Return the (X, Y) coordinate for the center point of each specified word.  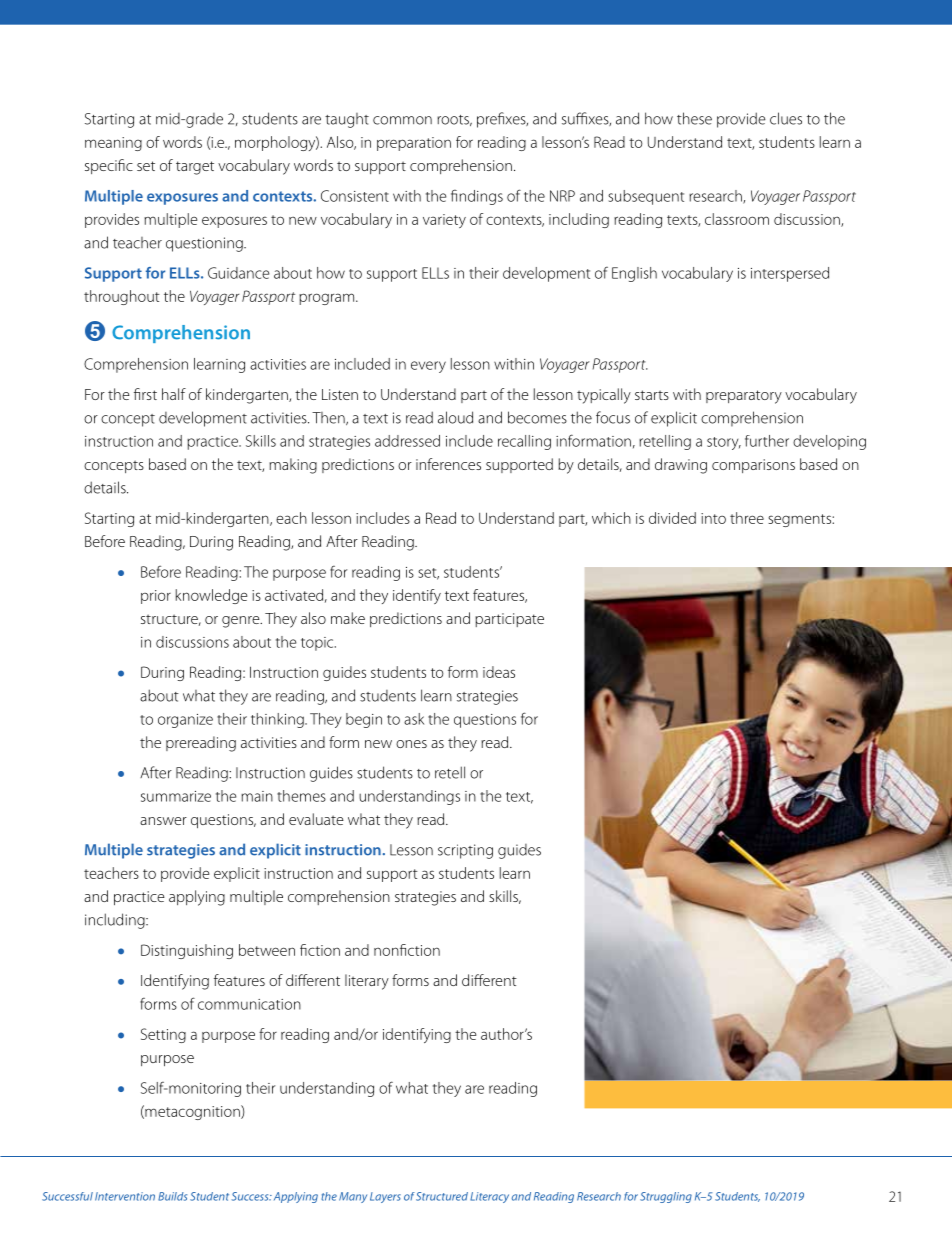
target (195, 168)
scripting (465, 851)
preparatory (744, 397)
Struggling (666, 1197)
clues (786, 118)
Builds (172, 1196)
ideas (499, 672)
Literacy (489, 1197)
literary (367, 982)
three (747, 518)
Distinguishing (187, 951)
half (174, 394)
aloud (455, 417)
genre (242, 622)
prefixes (502, 120)
